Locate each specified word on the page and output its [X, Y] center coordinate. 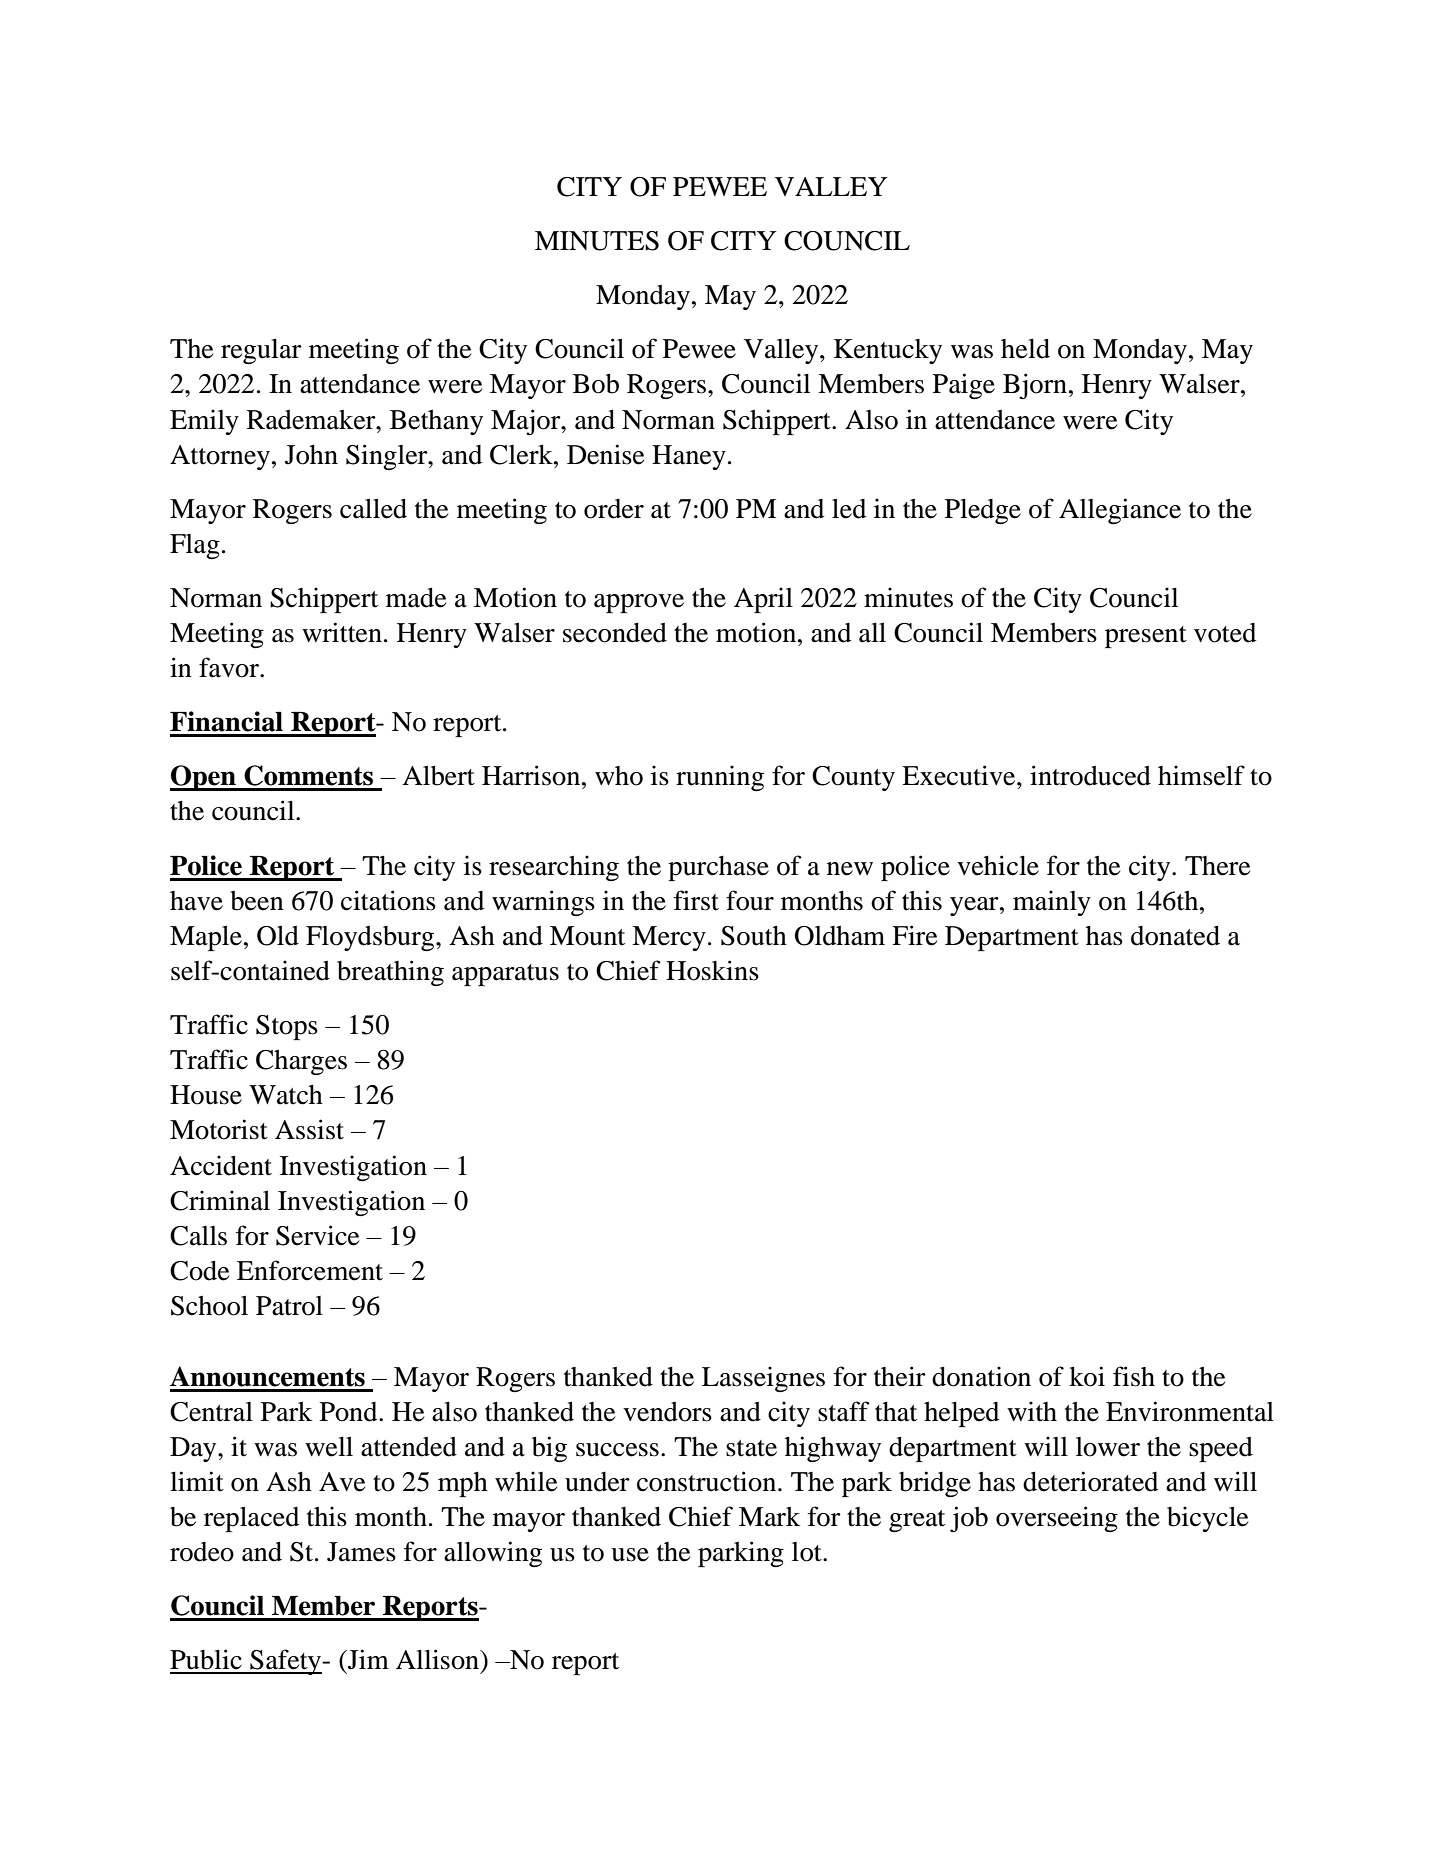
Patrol [289, 1306]
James [361, 1552]
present [1146, 637]
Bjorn [1035, 386]
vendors [667, 1412]
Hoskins [712, 970]
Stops [287, 1027]
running [720, 778]
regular [261, 351]
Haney [689, 457]
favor [230, 667]
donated [1175, 935]
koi [1087, 1376]
